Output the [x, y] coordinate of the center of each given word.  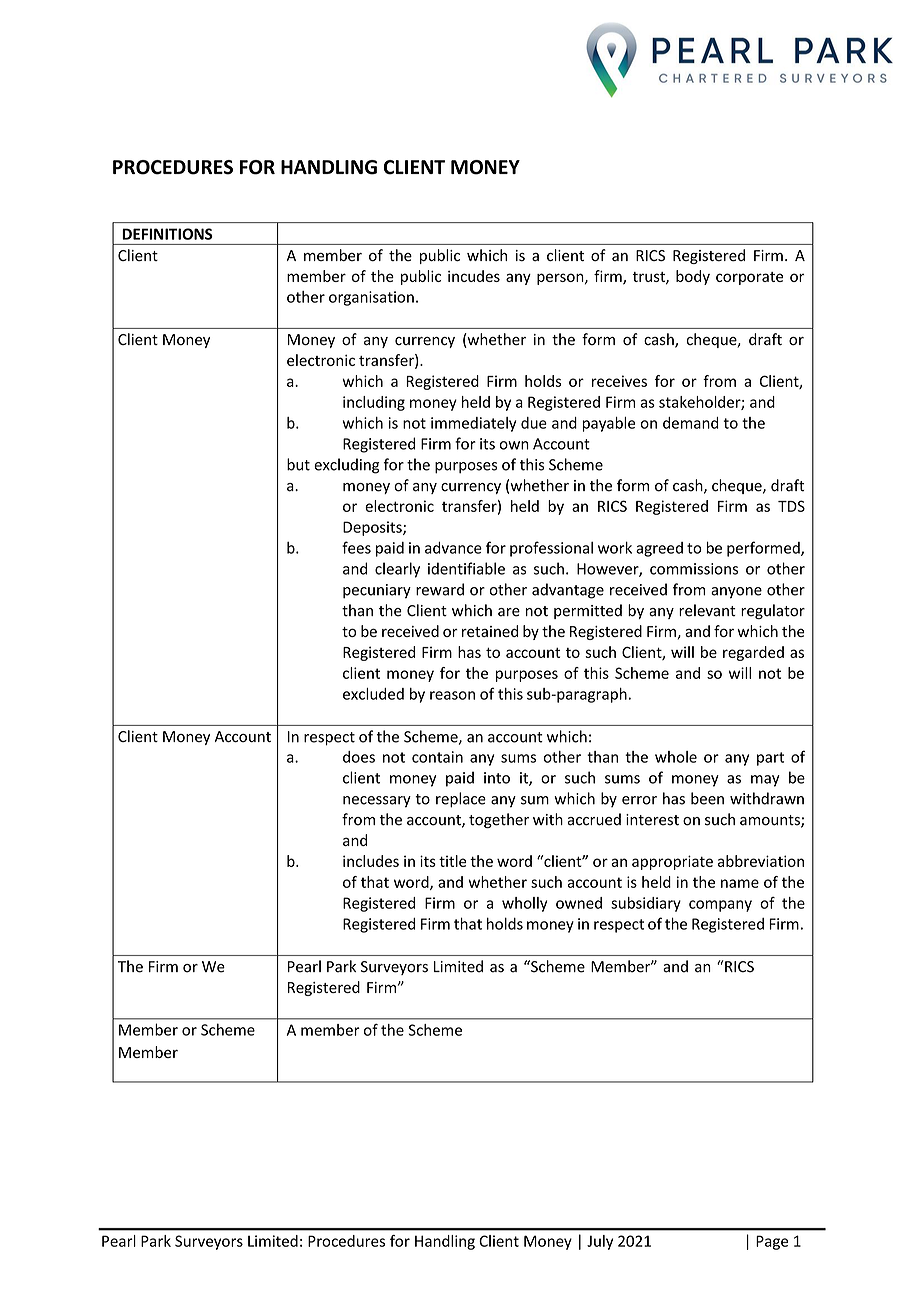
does [359, 757]
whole [676, 757]
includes [371, 861]
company [720, 906]
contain [437, 757]
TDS [791, 506]
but [298, 464]
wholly [524, 904]
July [600, 1242]
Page [772, 1242]
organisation [371, 298]
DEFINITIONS [167, 234]
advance [453, 548]
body [693, 277]
